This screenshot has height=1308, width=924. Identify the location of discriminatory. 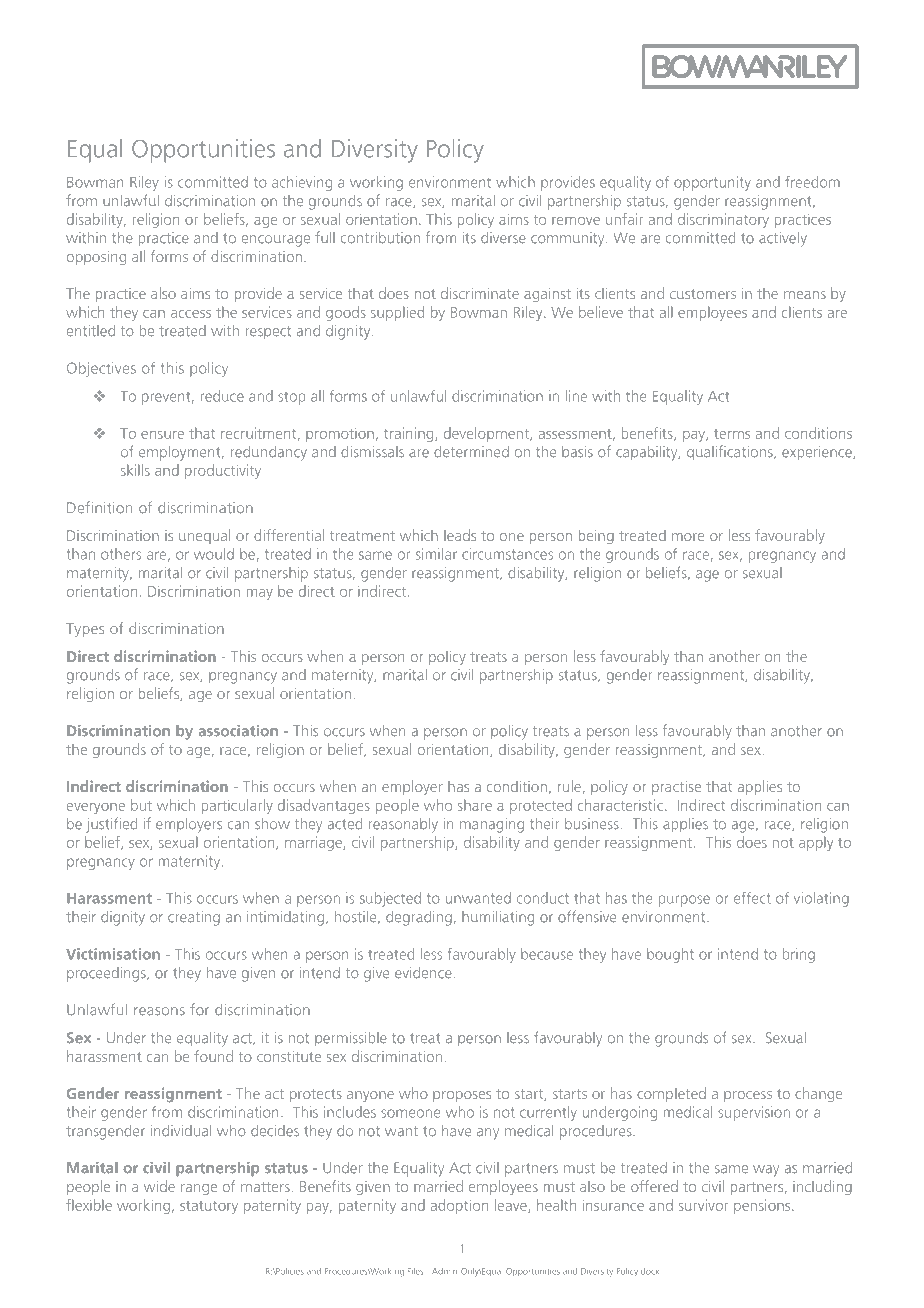
(723, 220).
